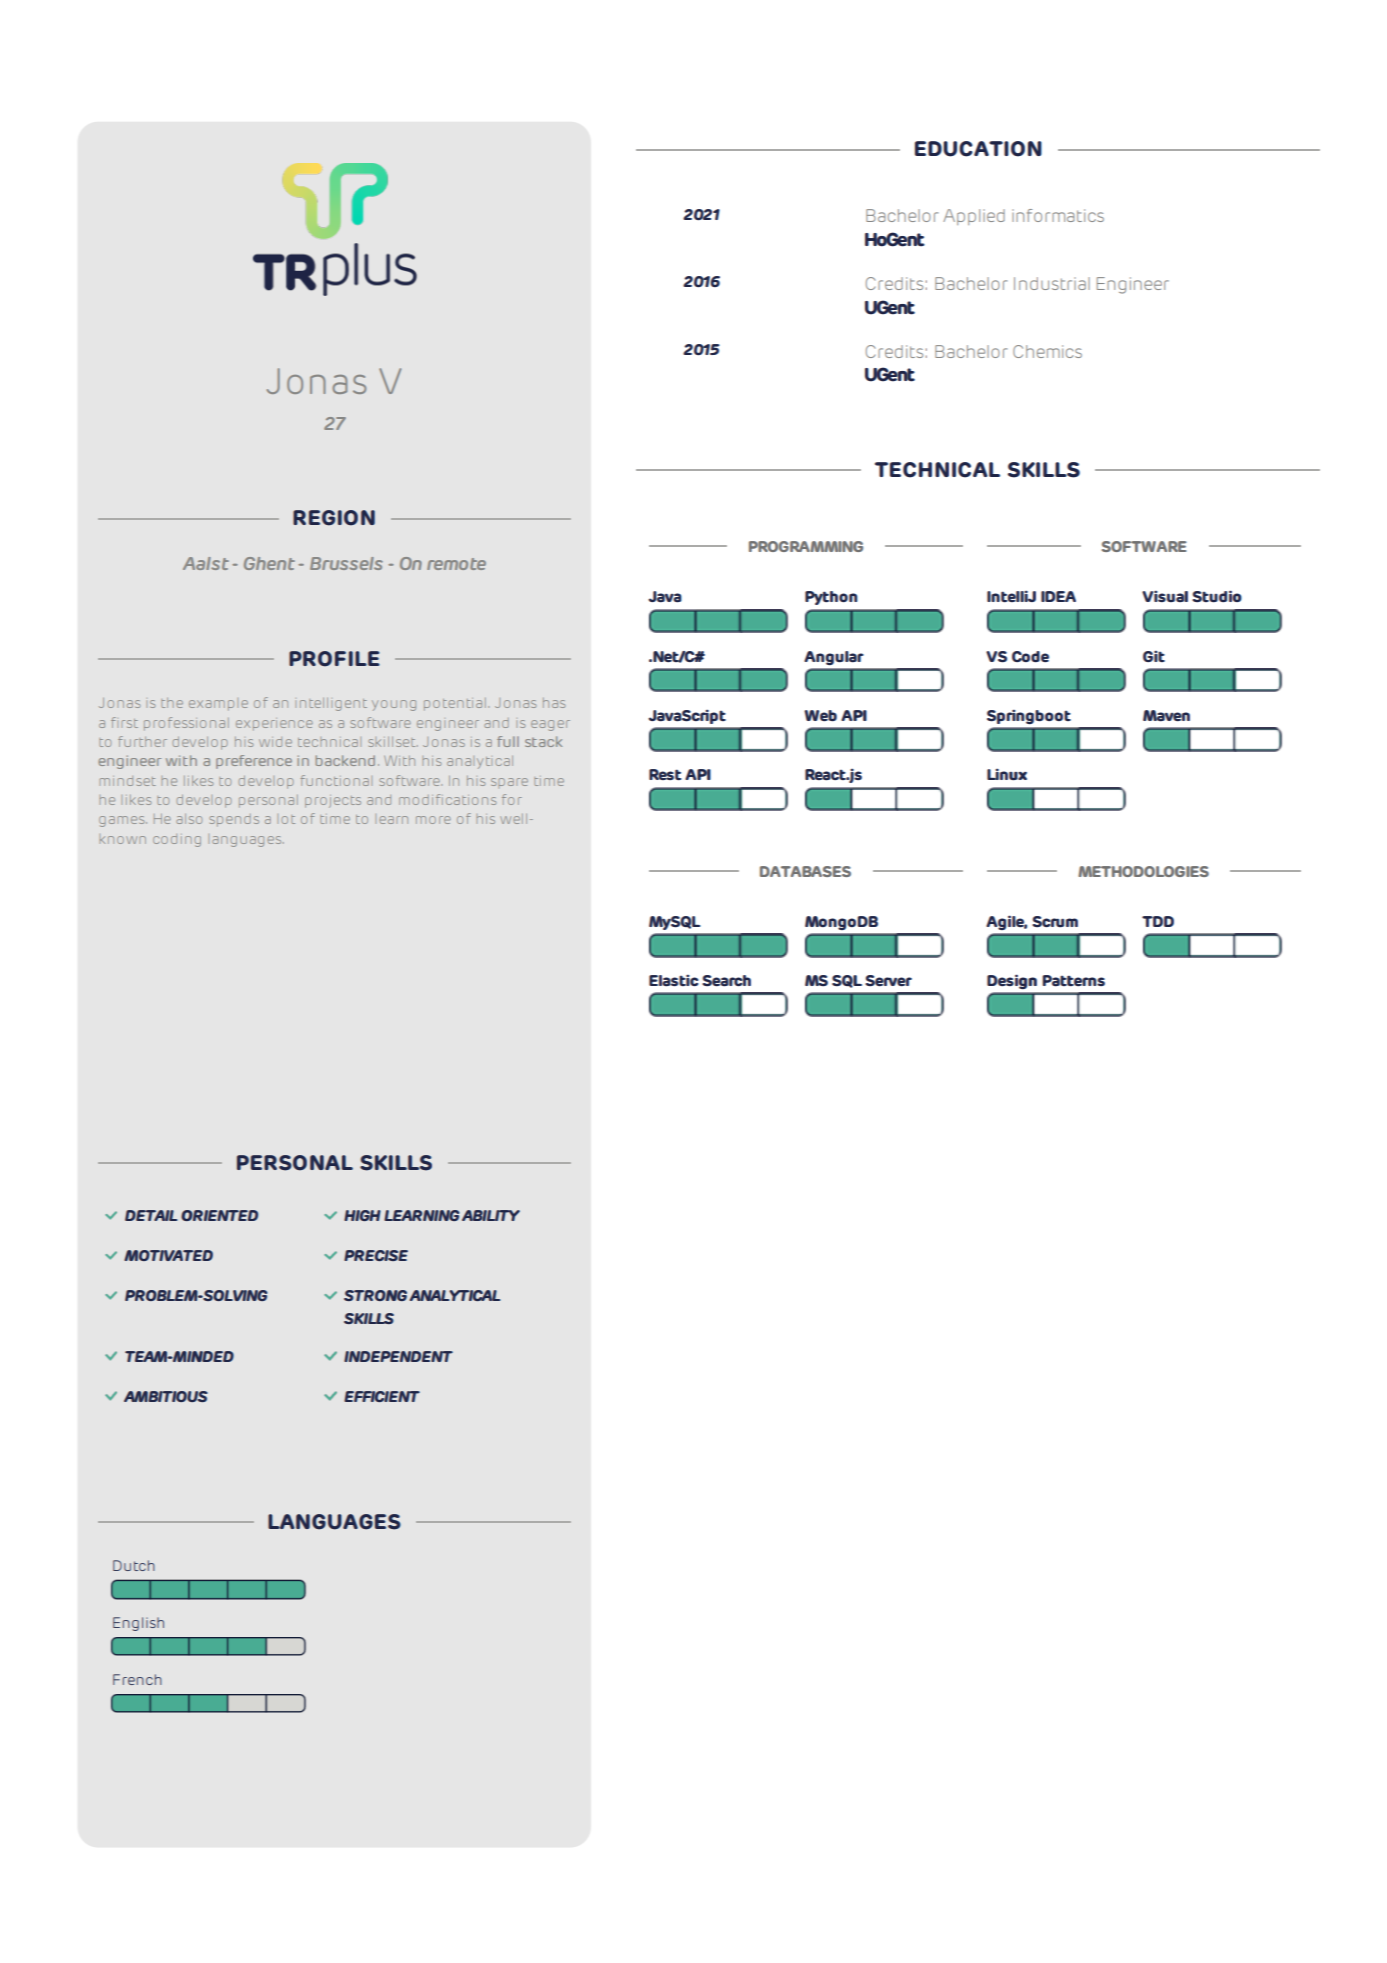 The width and height of the image is (1387, 1963). Describe the element at coordinates (382, 1396) in the image. I see `EFFICIENT` at that location.
